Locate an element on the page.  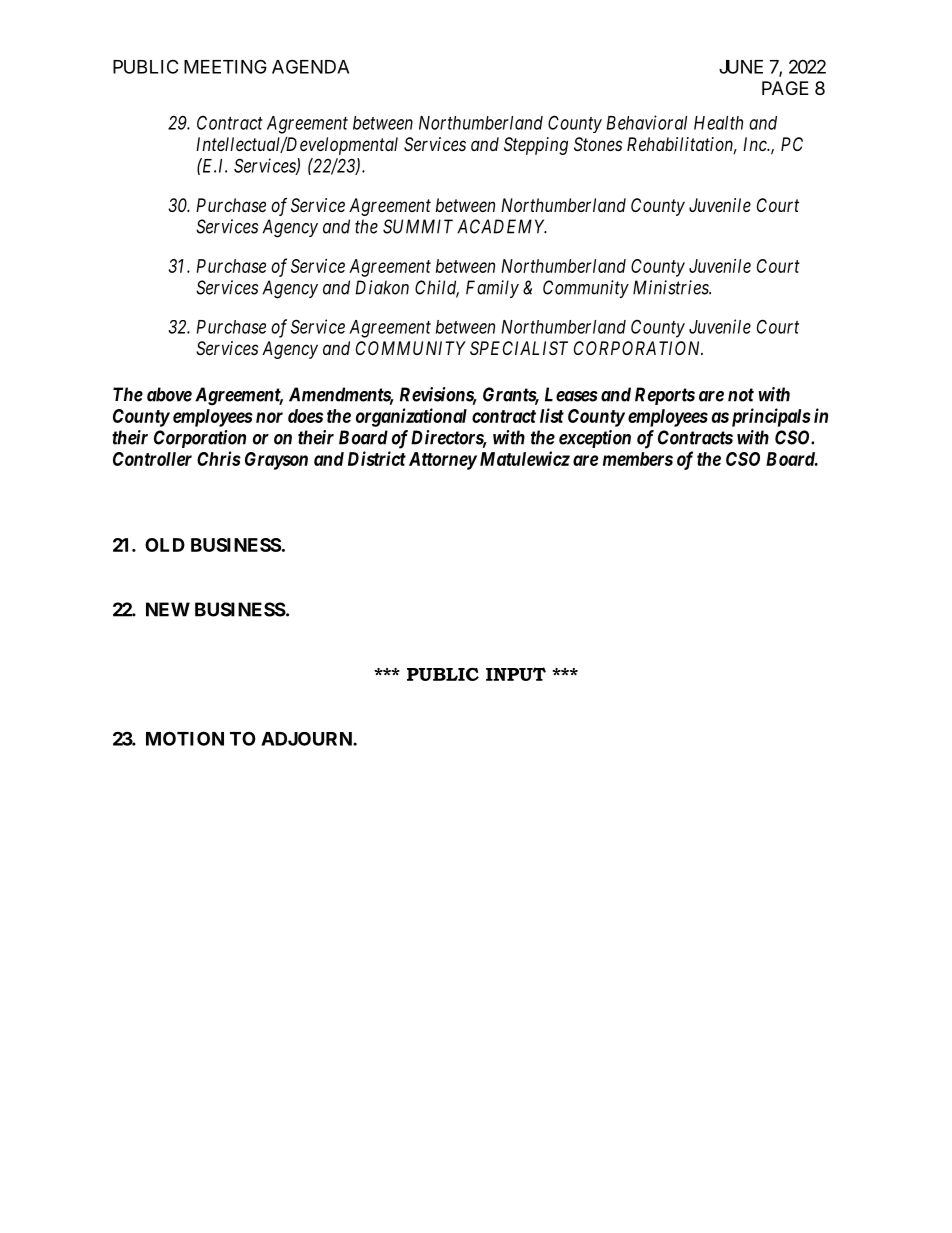
OLD is located at coordinates (165, 545).
